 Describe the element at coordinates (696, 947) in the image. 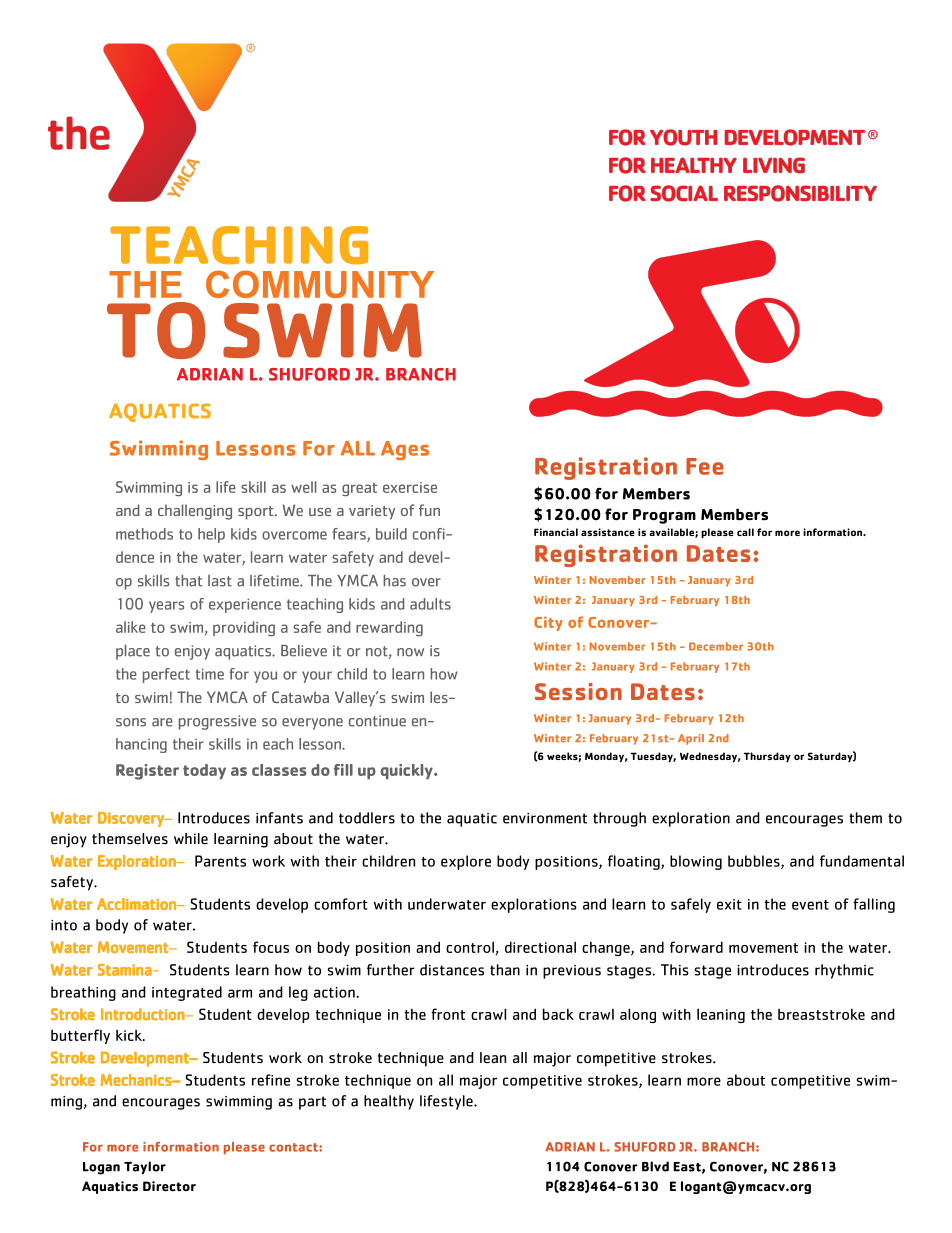

I see `forward` at that location.
